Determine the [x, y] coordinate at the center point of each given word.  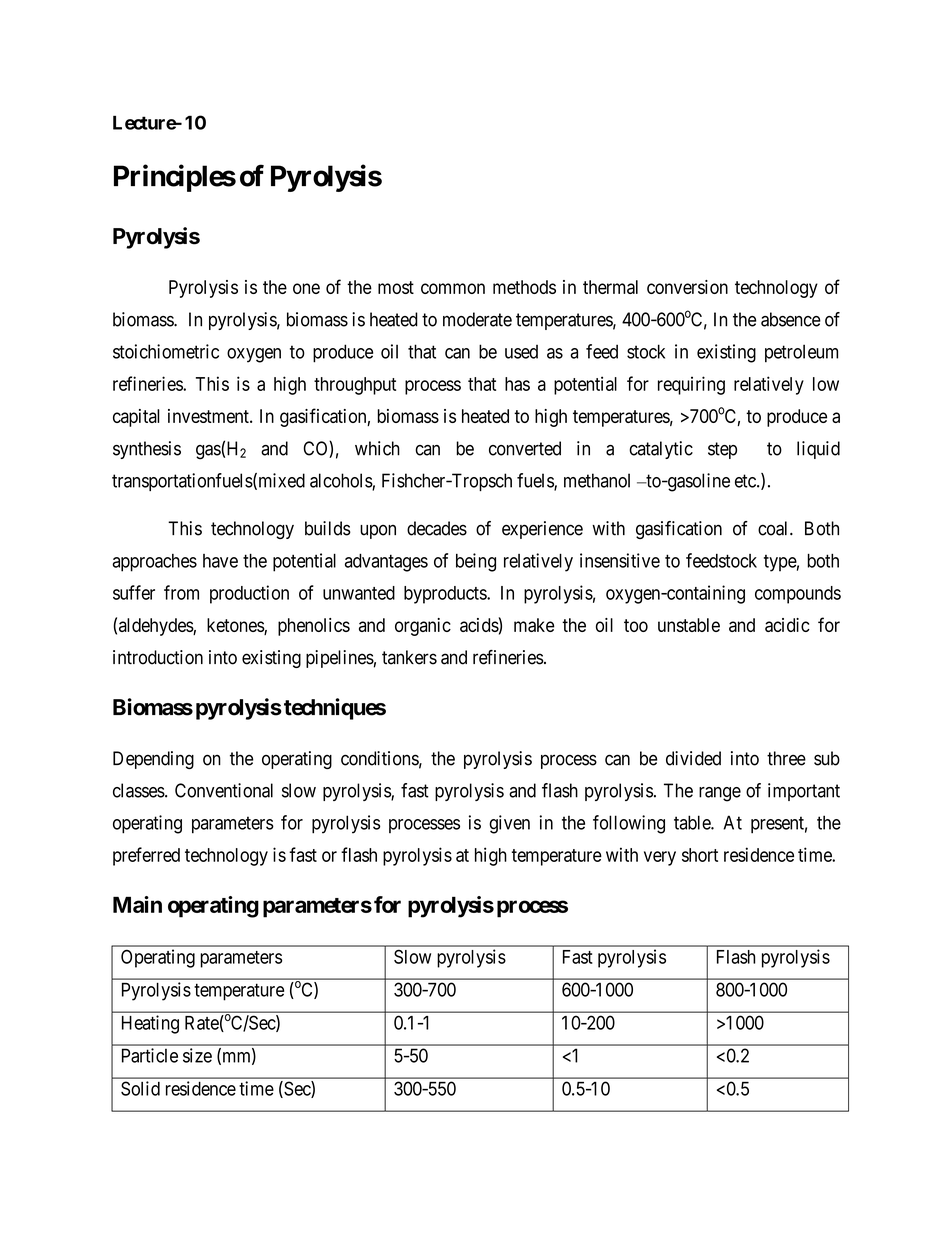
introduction [158, 657]
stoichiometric [166, 351]
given [509, 824]
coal [774, 528]
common [453, 288]
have [220, 561]
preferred [146, 856]
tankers [409, 657]
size [197, 1055]
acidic [787, 625]
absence [791, 319]
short [700, 855]
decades [437, 528]
